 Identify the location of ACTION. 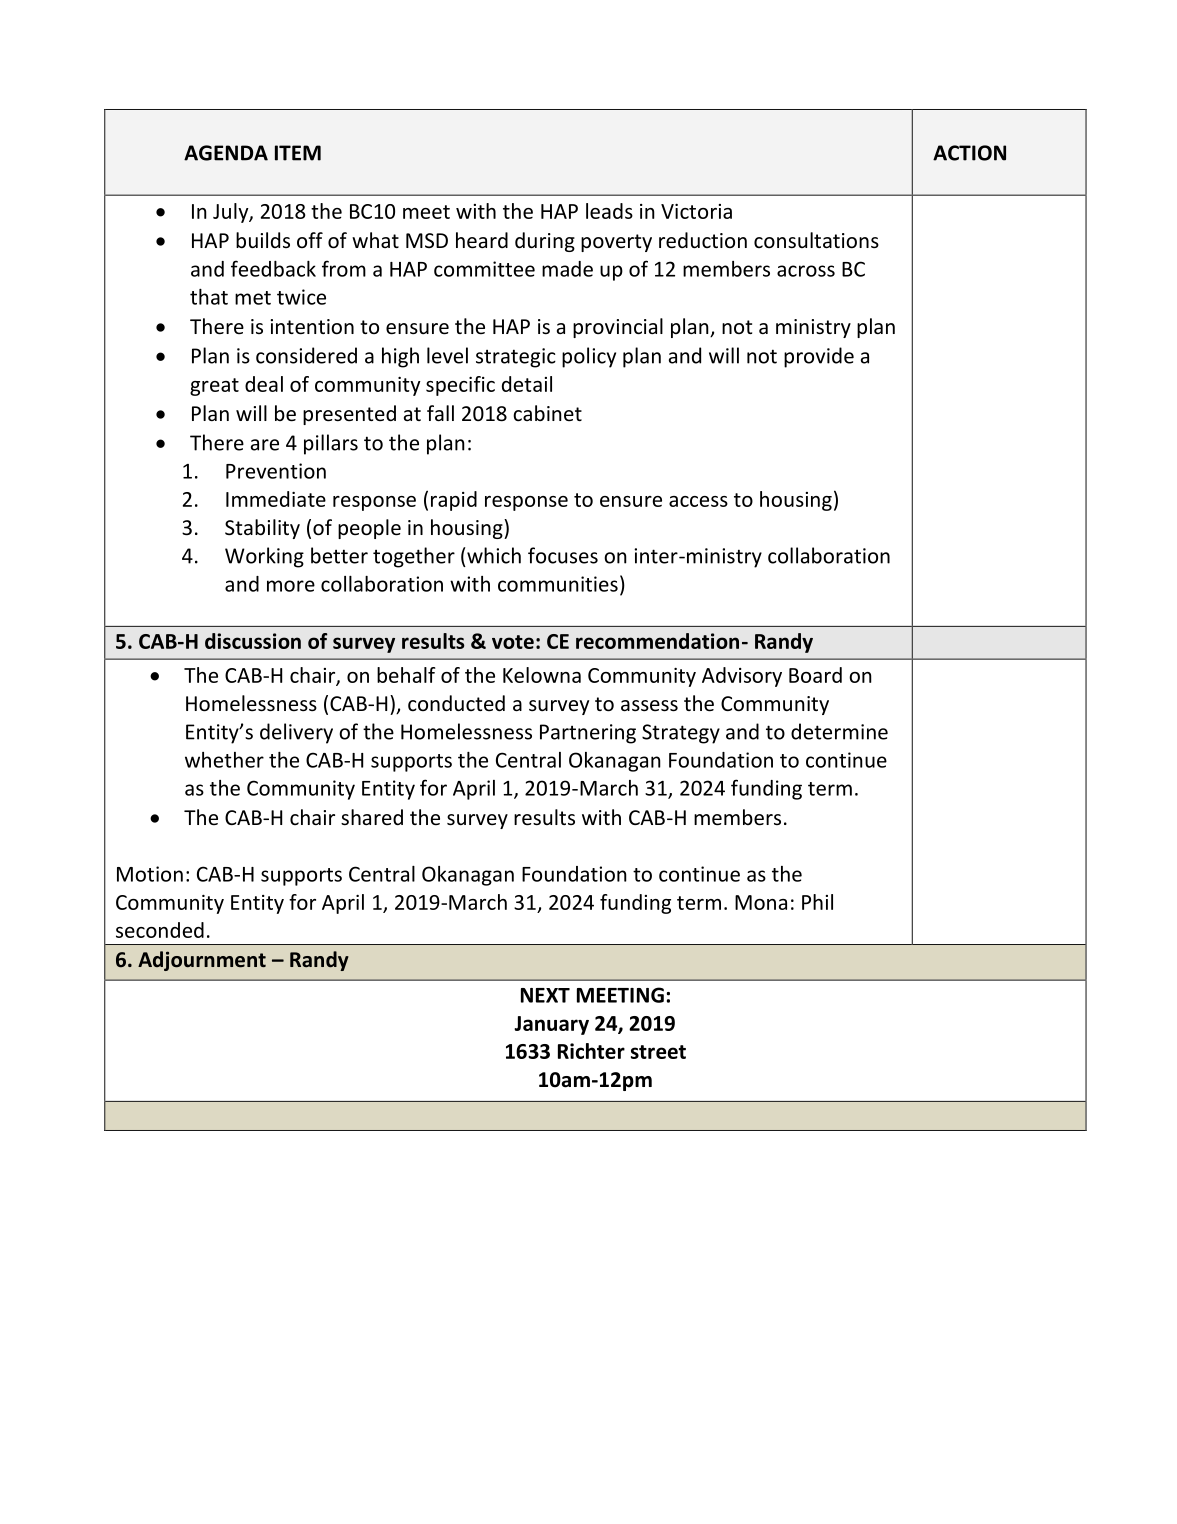
(969, 153).
